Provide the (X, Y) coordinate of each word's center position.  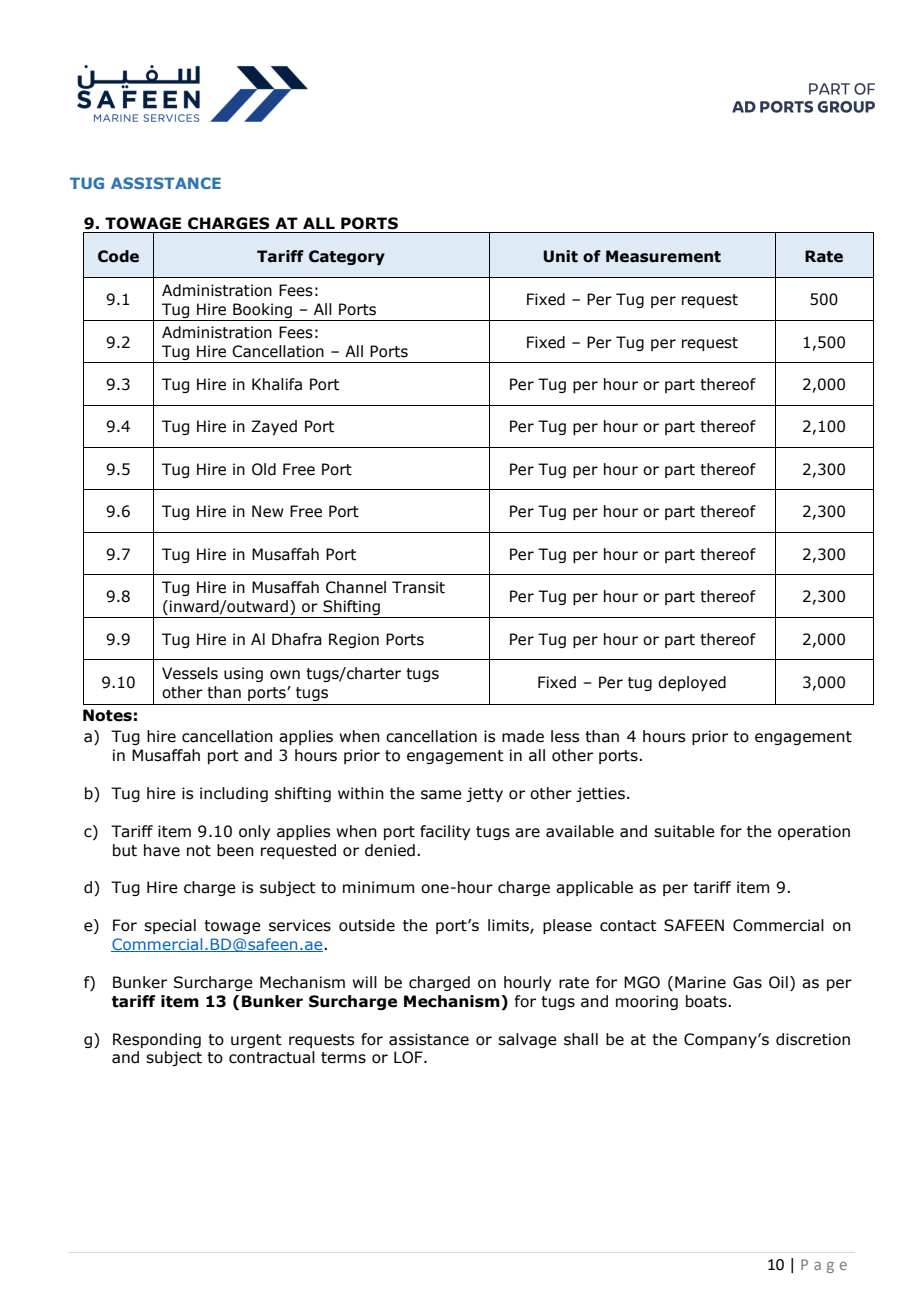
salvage (527, 1040)
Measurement (663, 256)
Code (118, 256)
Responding (157, 1040)
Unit (560, 256)
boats (707, 1001)
